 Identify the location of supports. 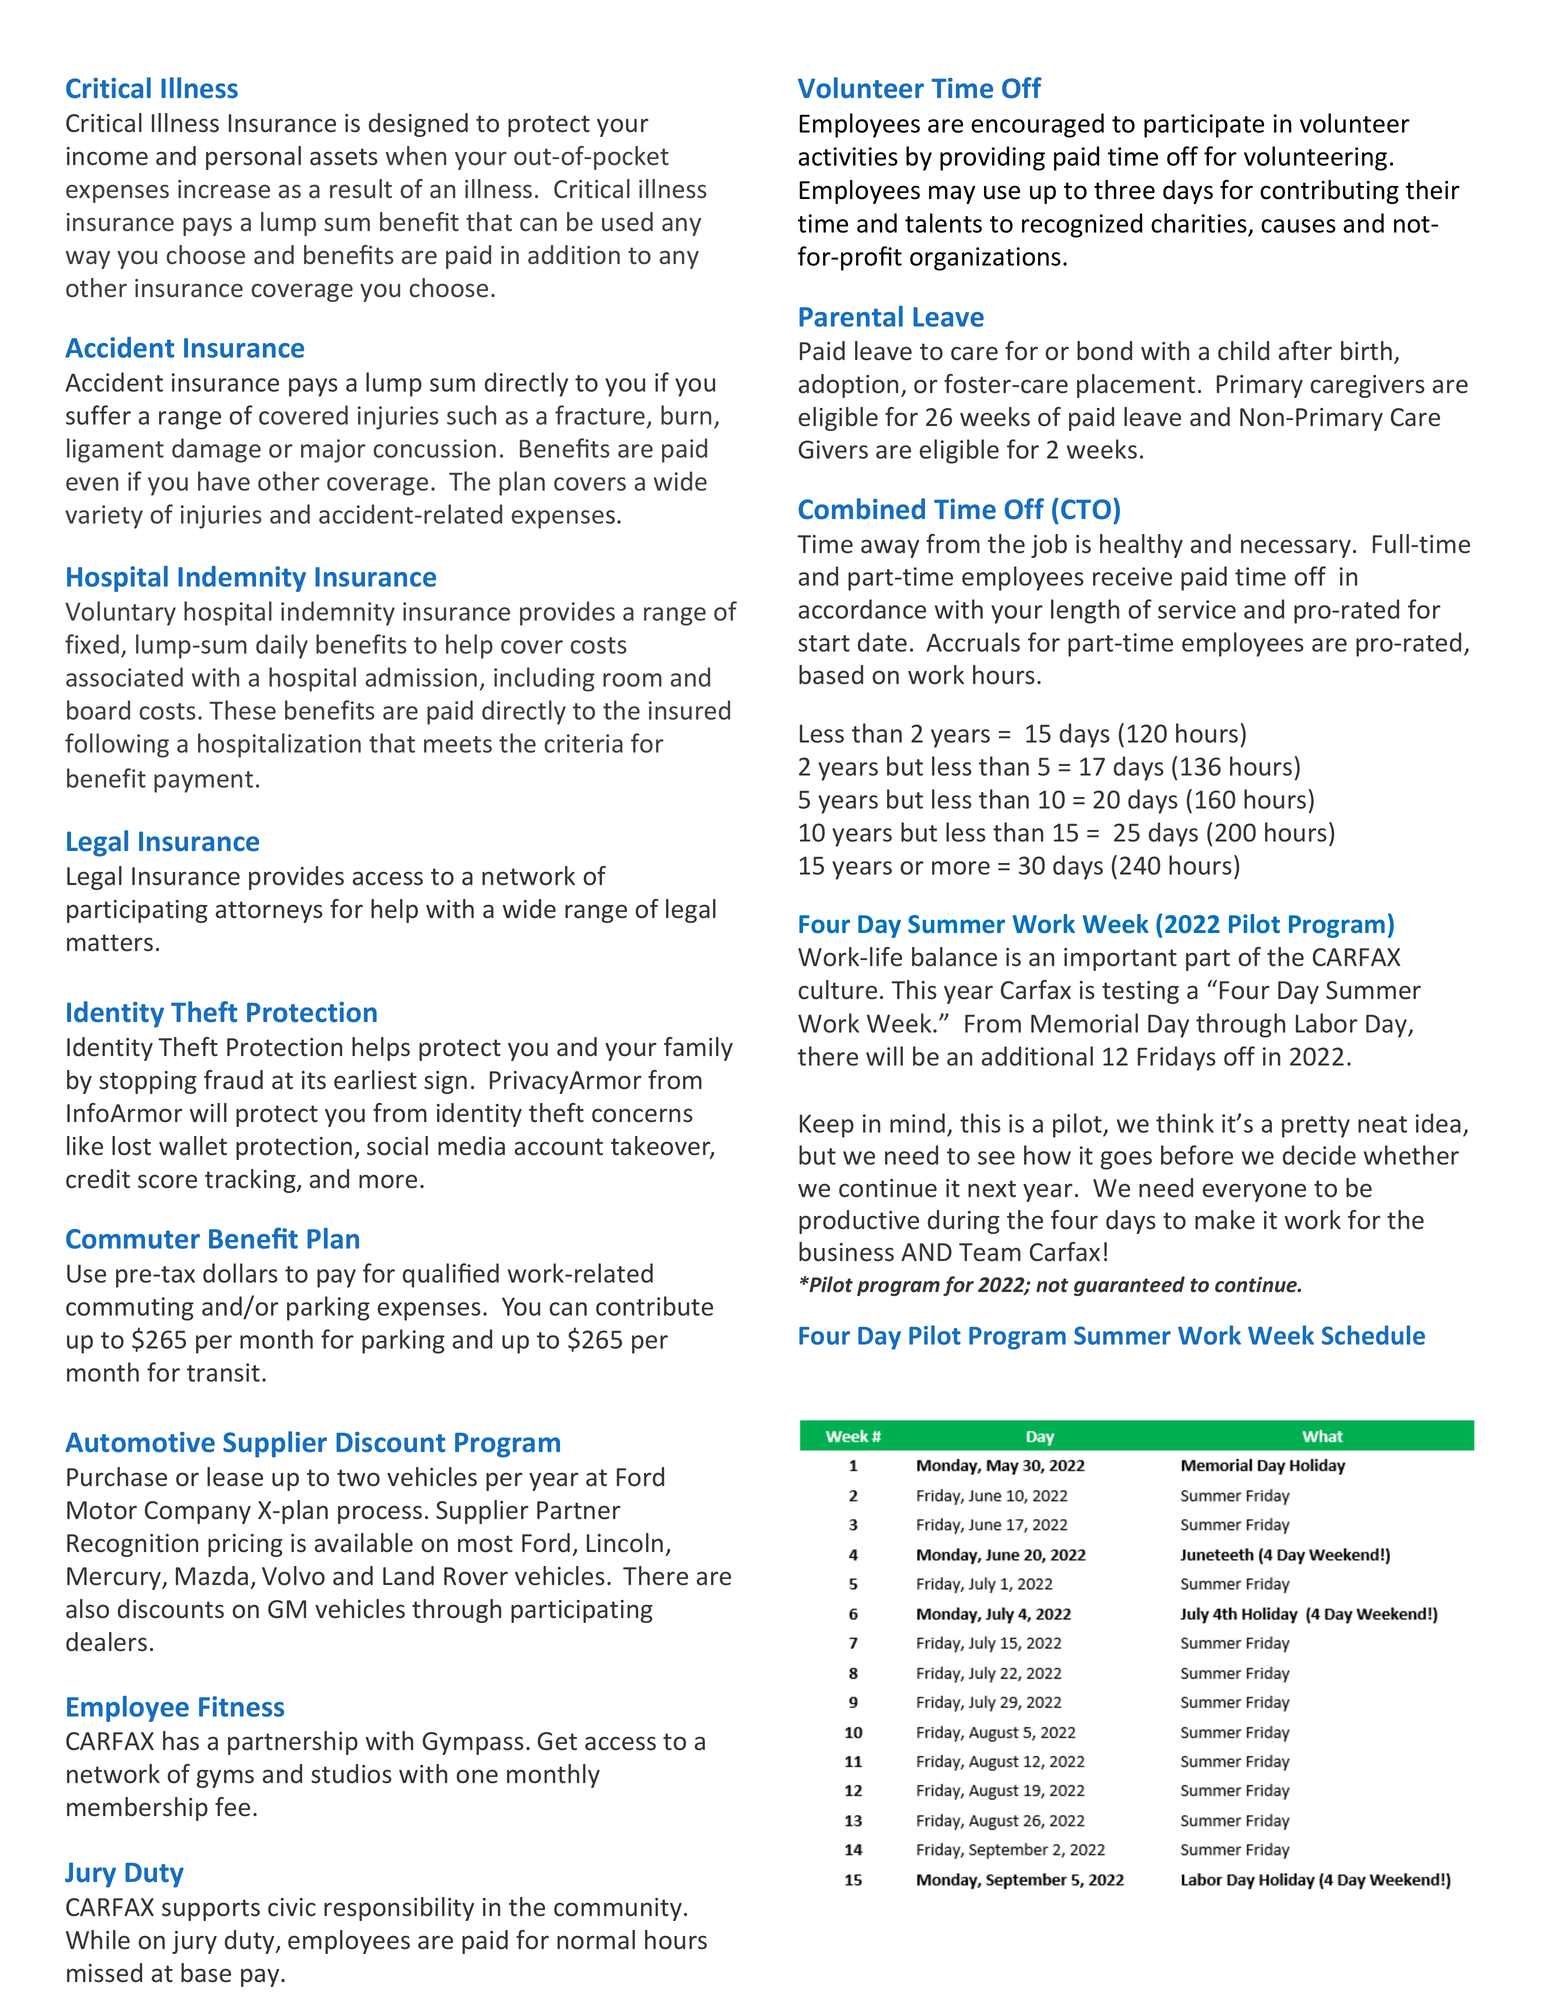
(211, 1910).
